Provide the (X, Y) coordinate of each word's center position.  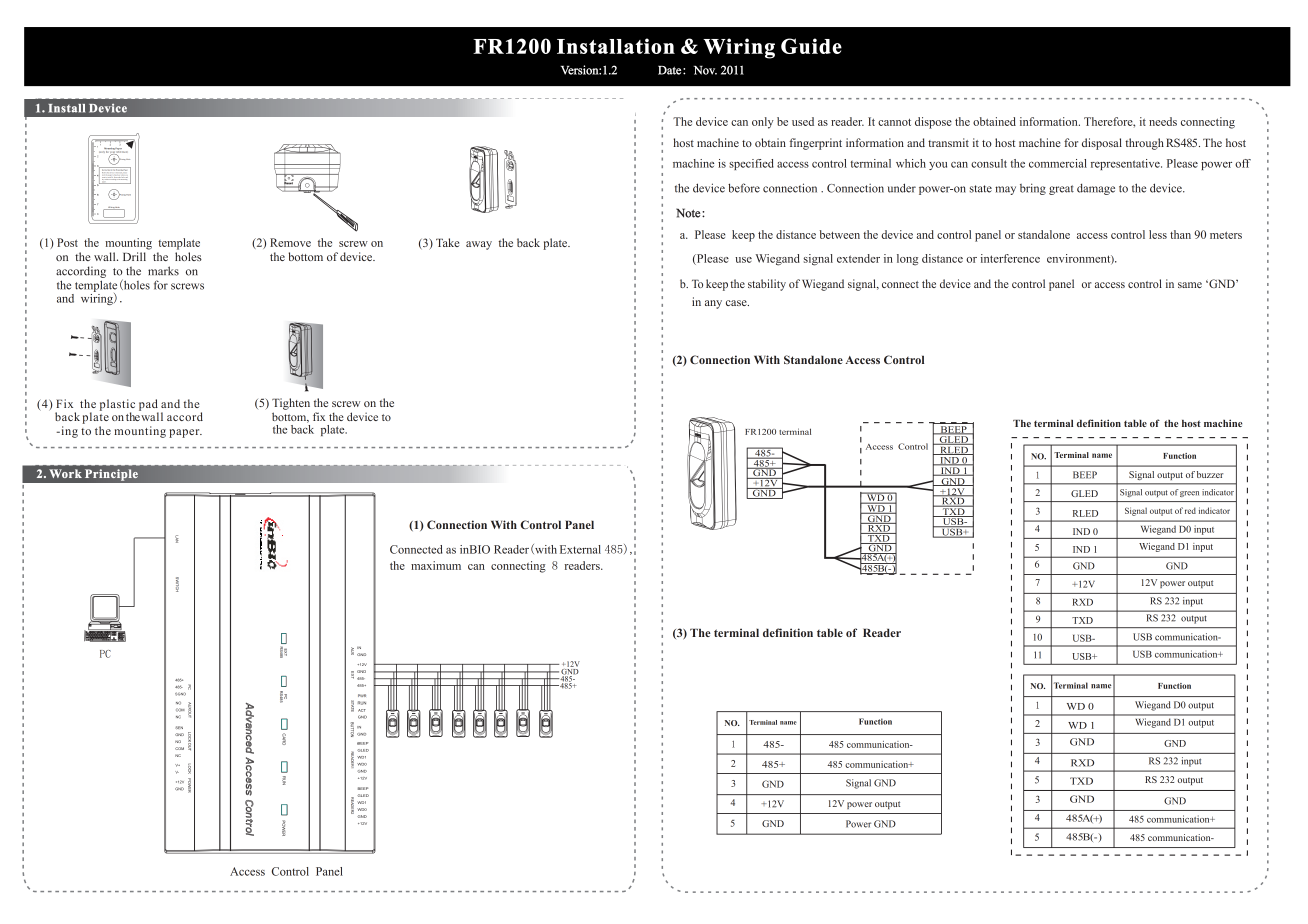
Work (65, 473)
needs (1163, 121)
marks (163, 271)
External (580, 549)
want (103, 178)
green (1189, 494)
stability (767, 285)
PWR (362, 695)
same (1190, 285)
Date (669, 70)
